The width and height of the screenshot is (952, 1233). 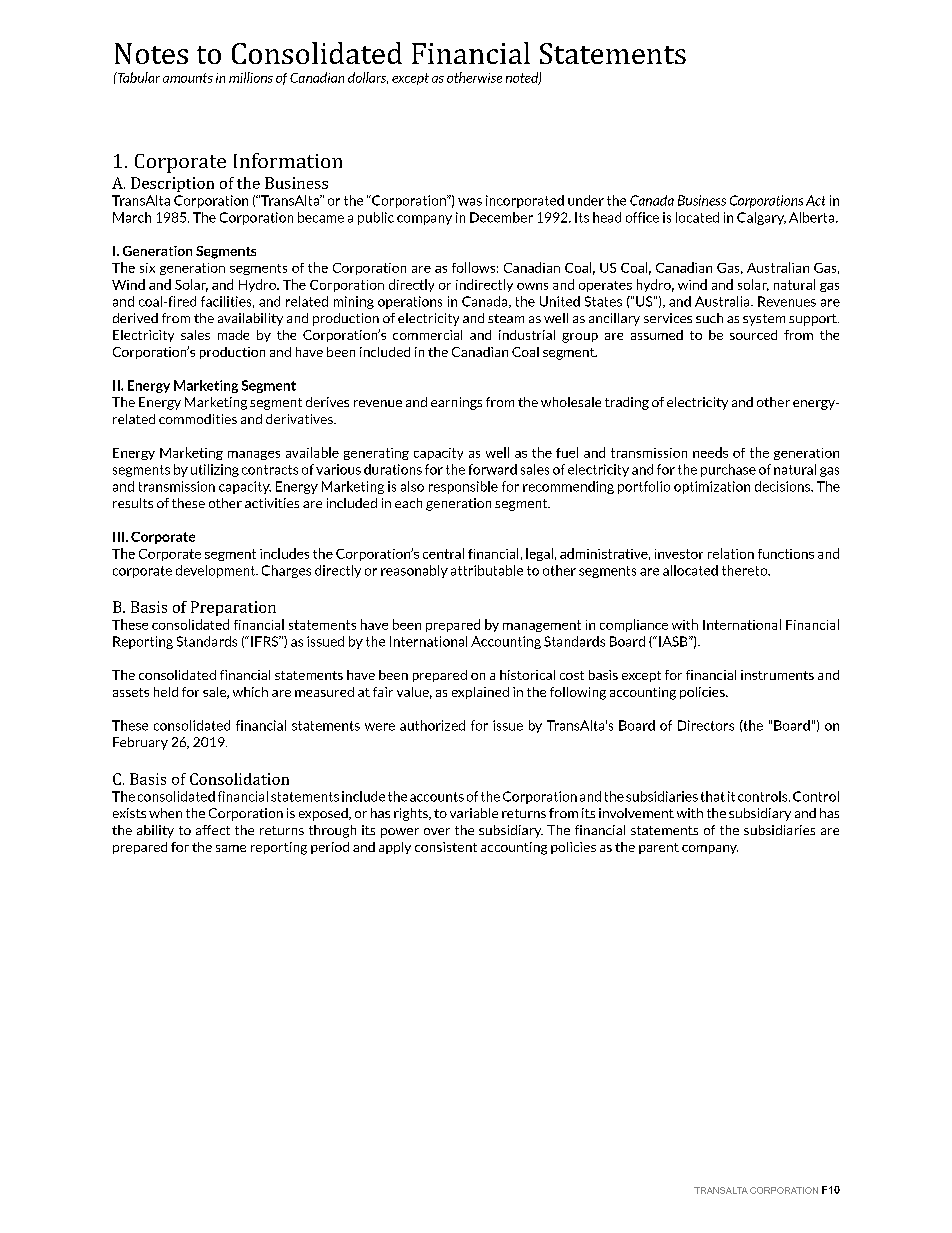 What do you see at coordinates (213, 830) in the screenshot?
I see `affect` at bounding box center [213, 830].
